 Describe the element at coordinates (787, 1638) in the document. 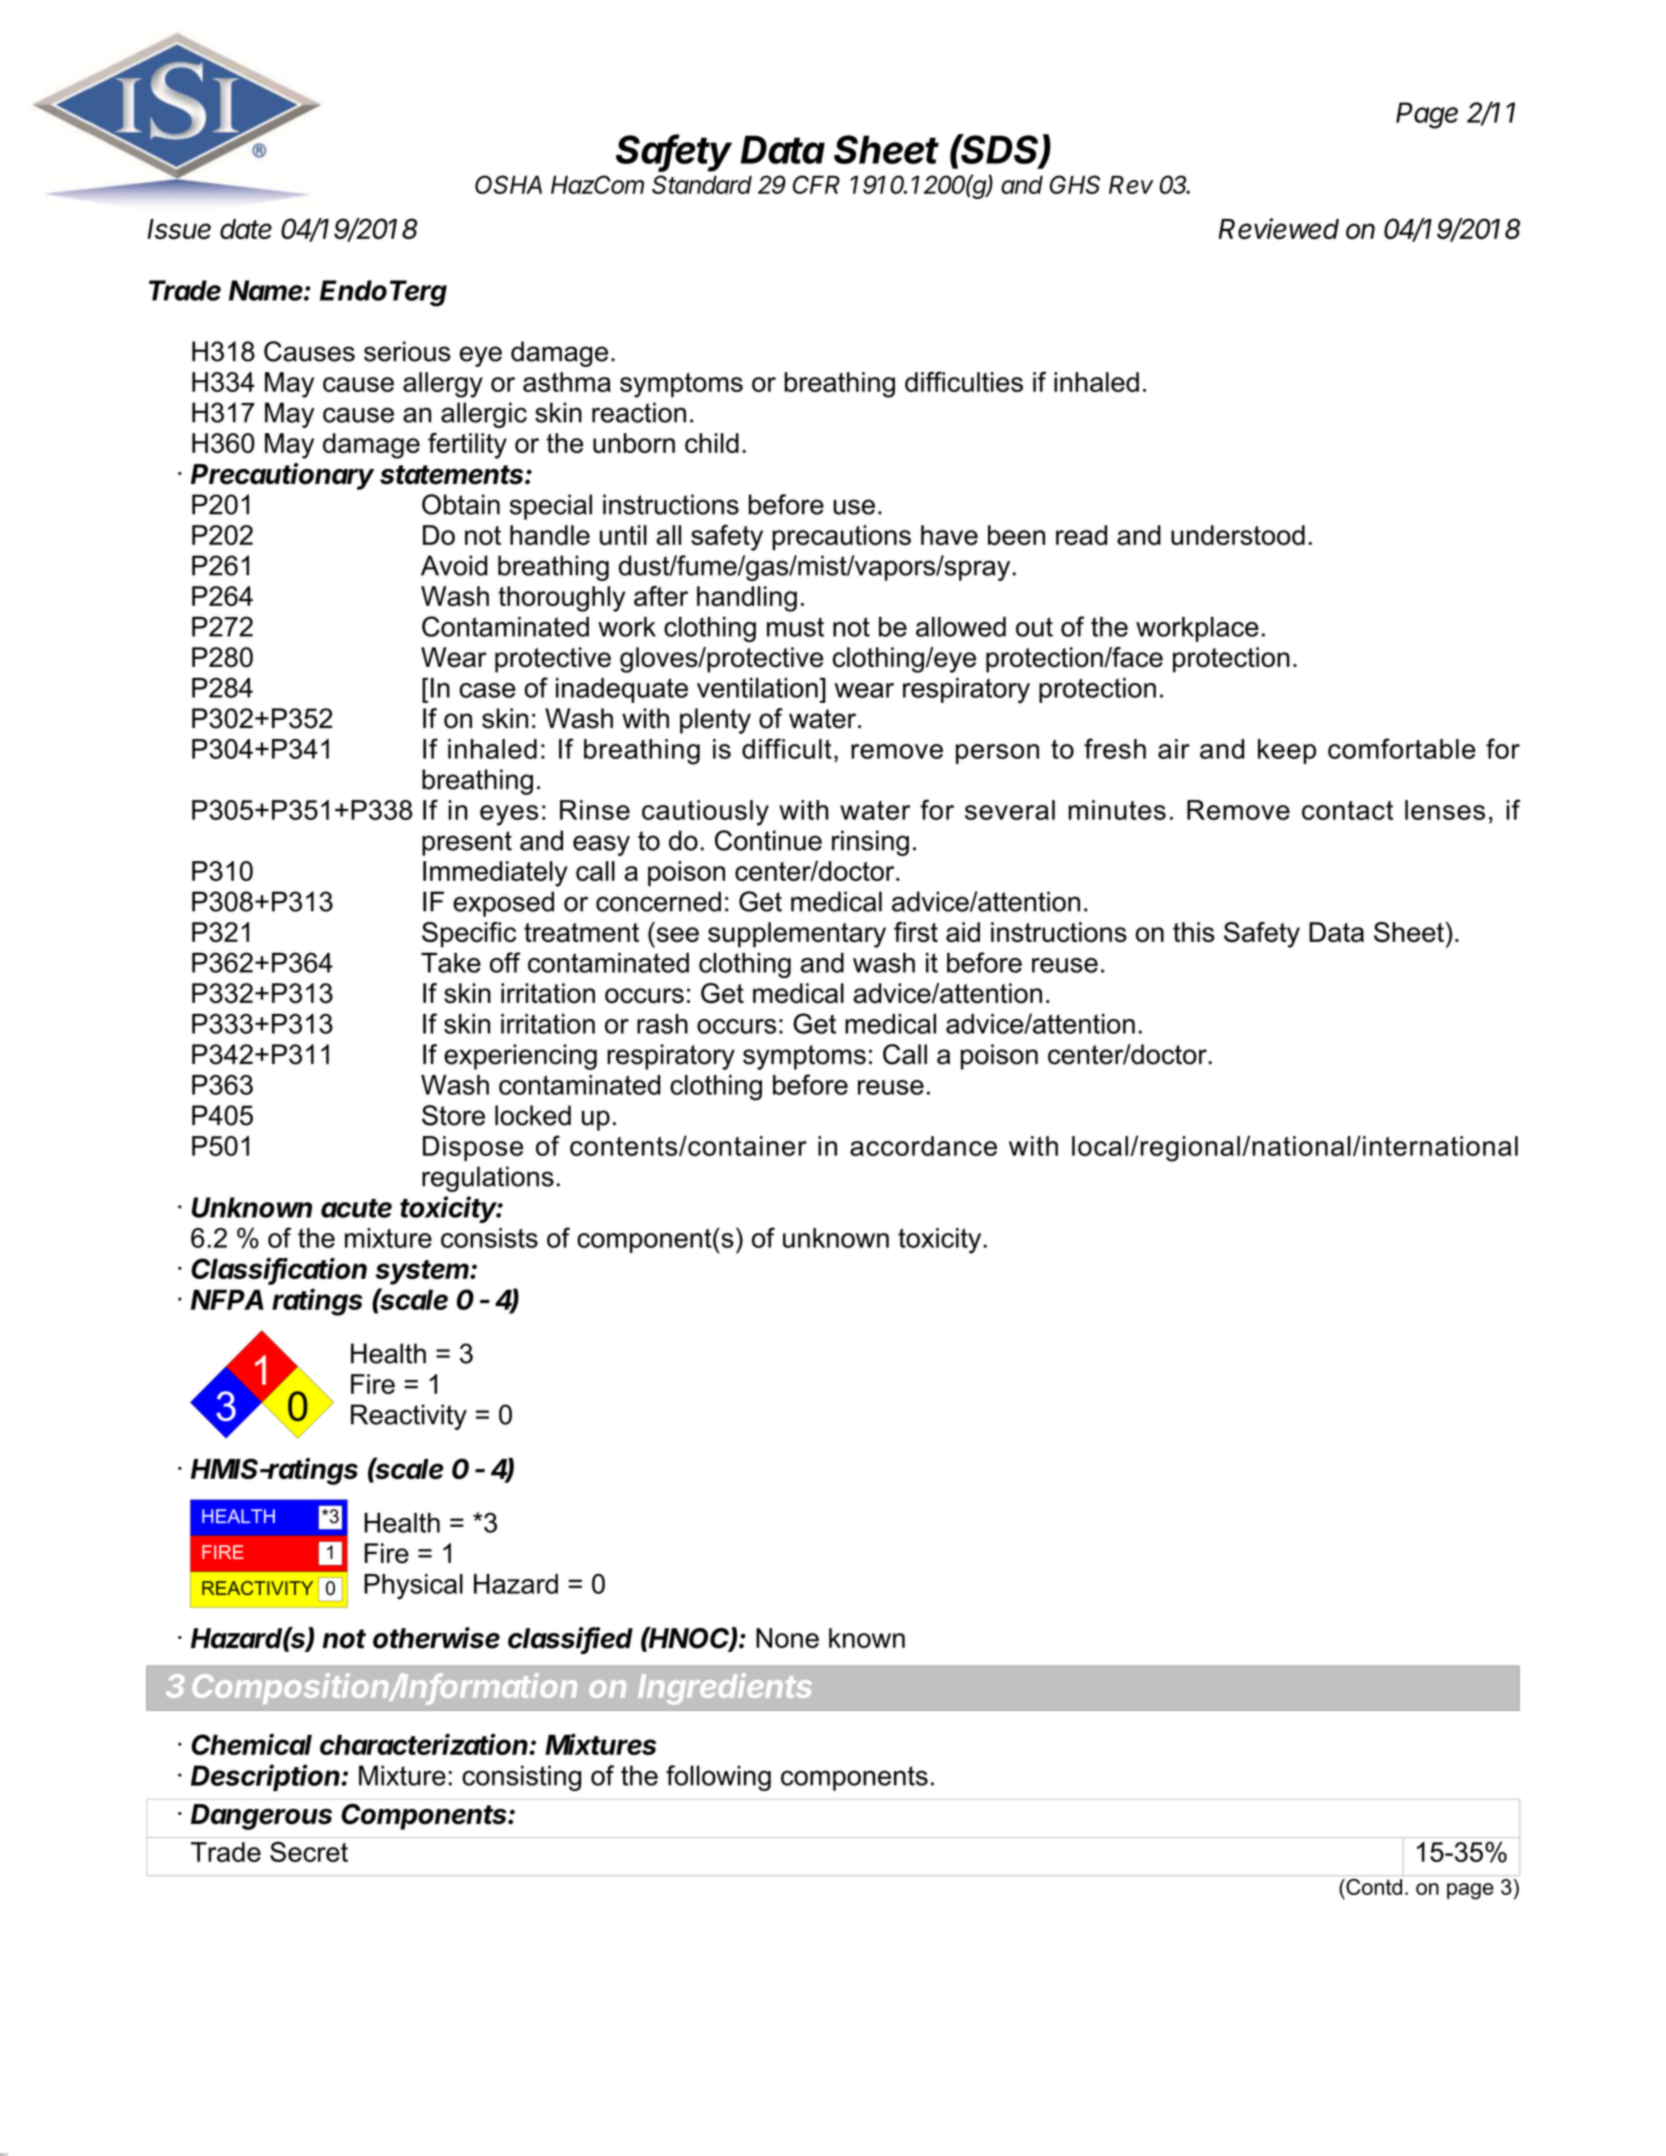

I see `None` at that location.
